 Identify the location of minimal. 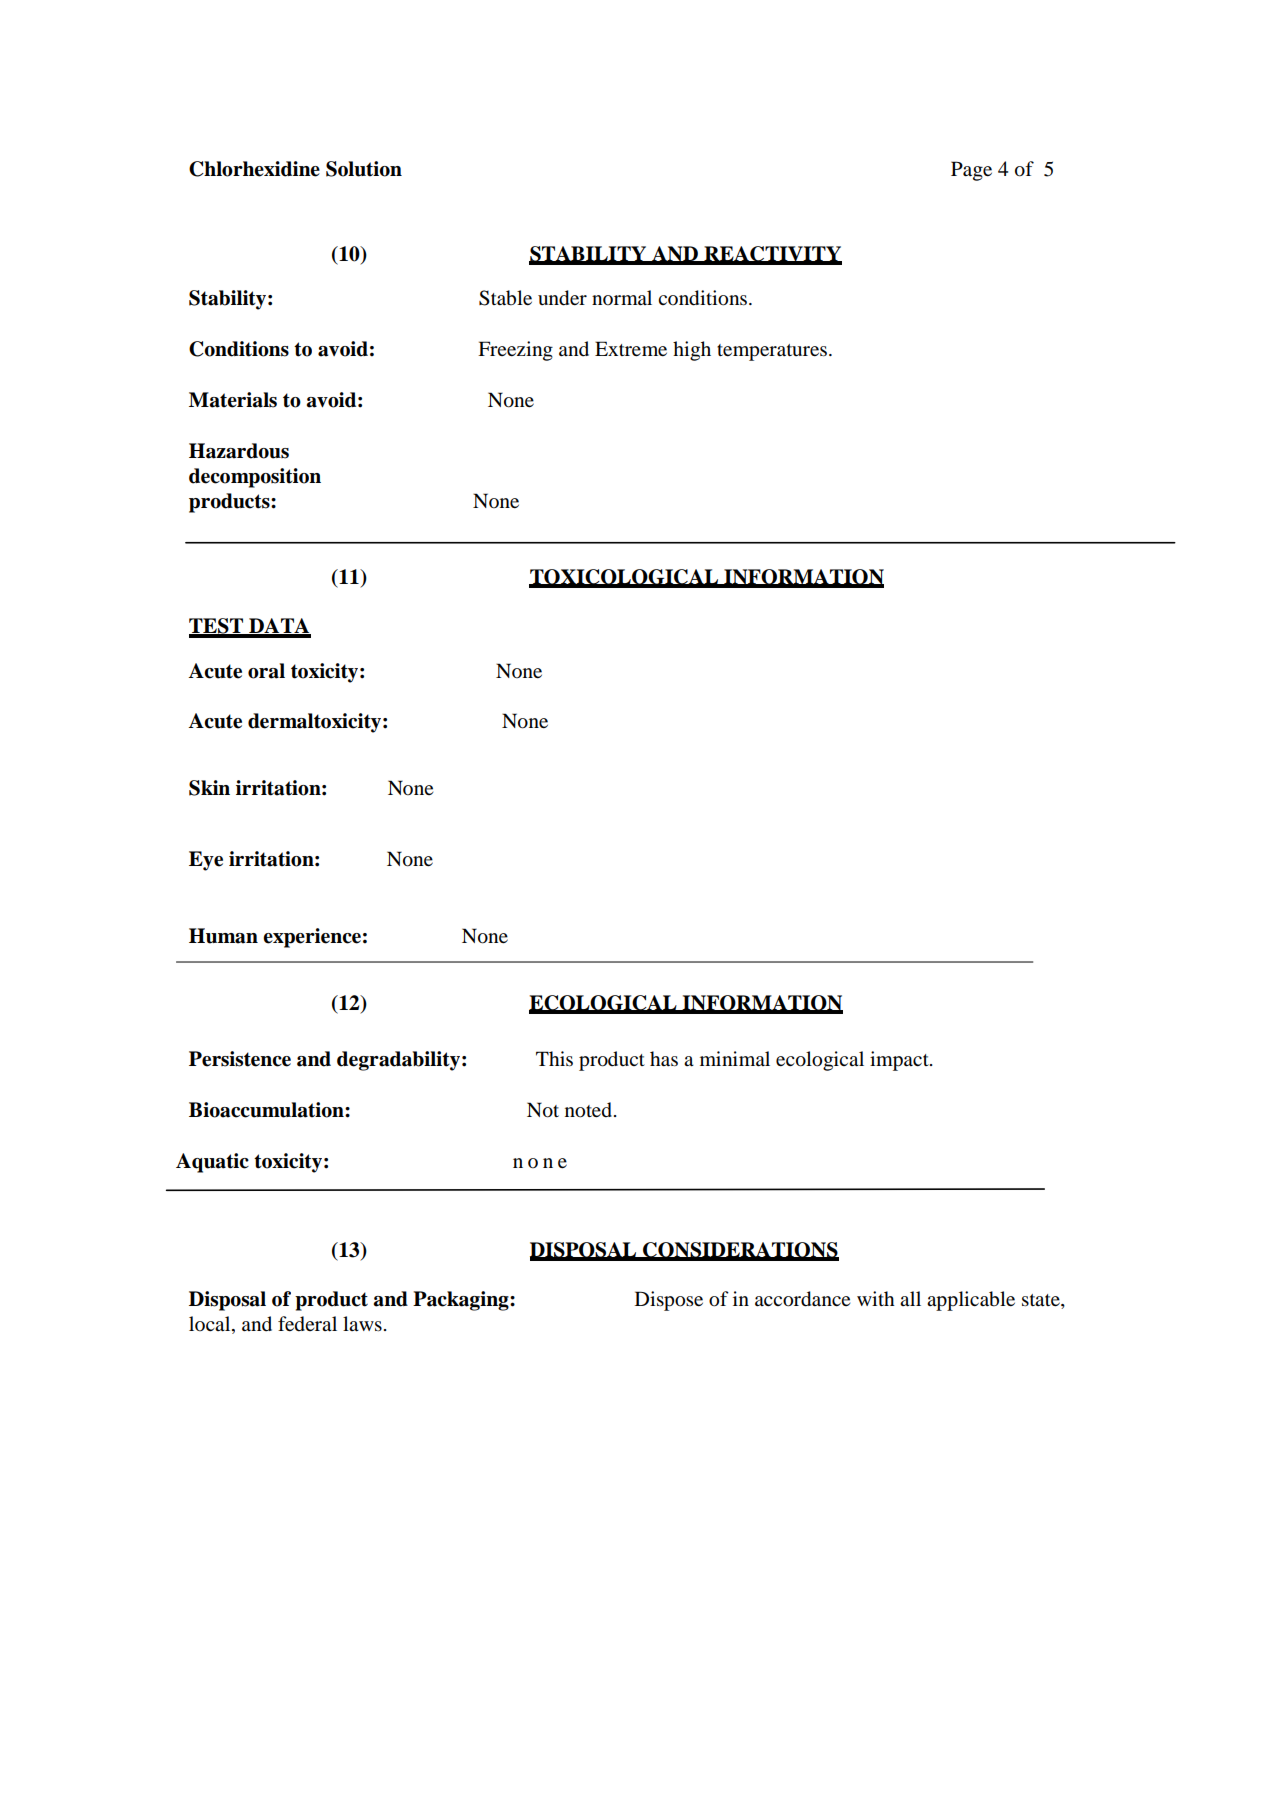
(735, 1058).
